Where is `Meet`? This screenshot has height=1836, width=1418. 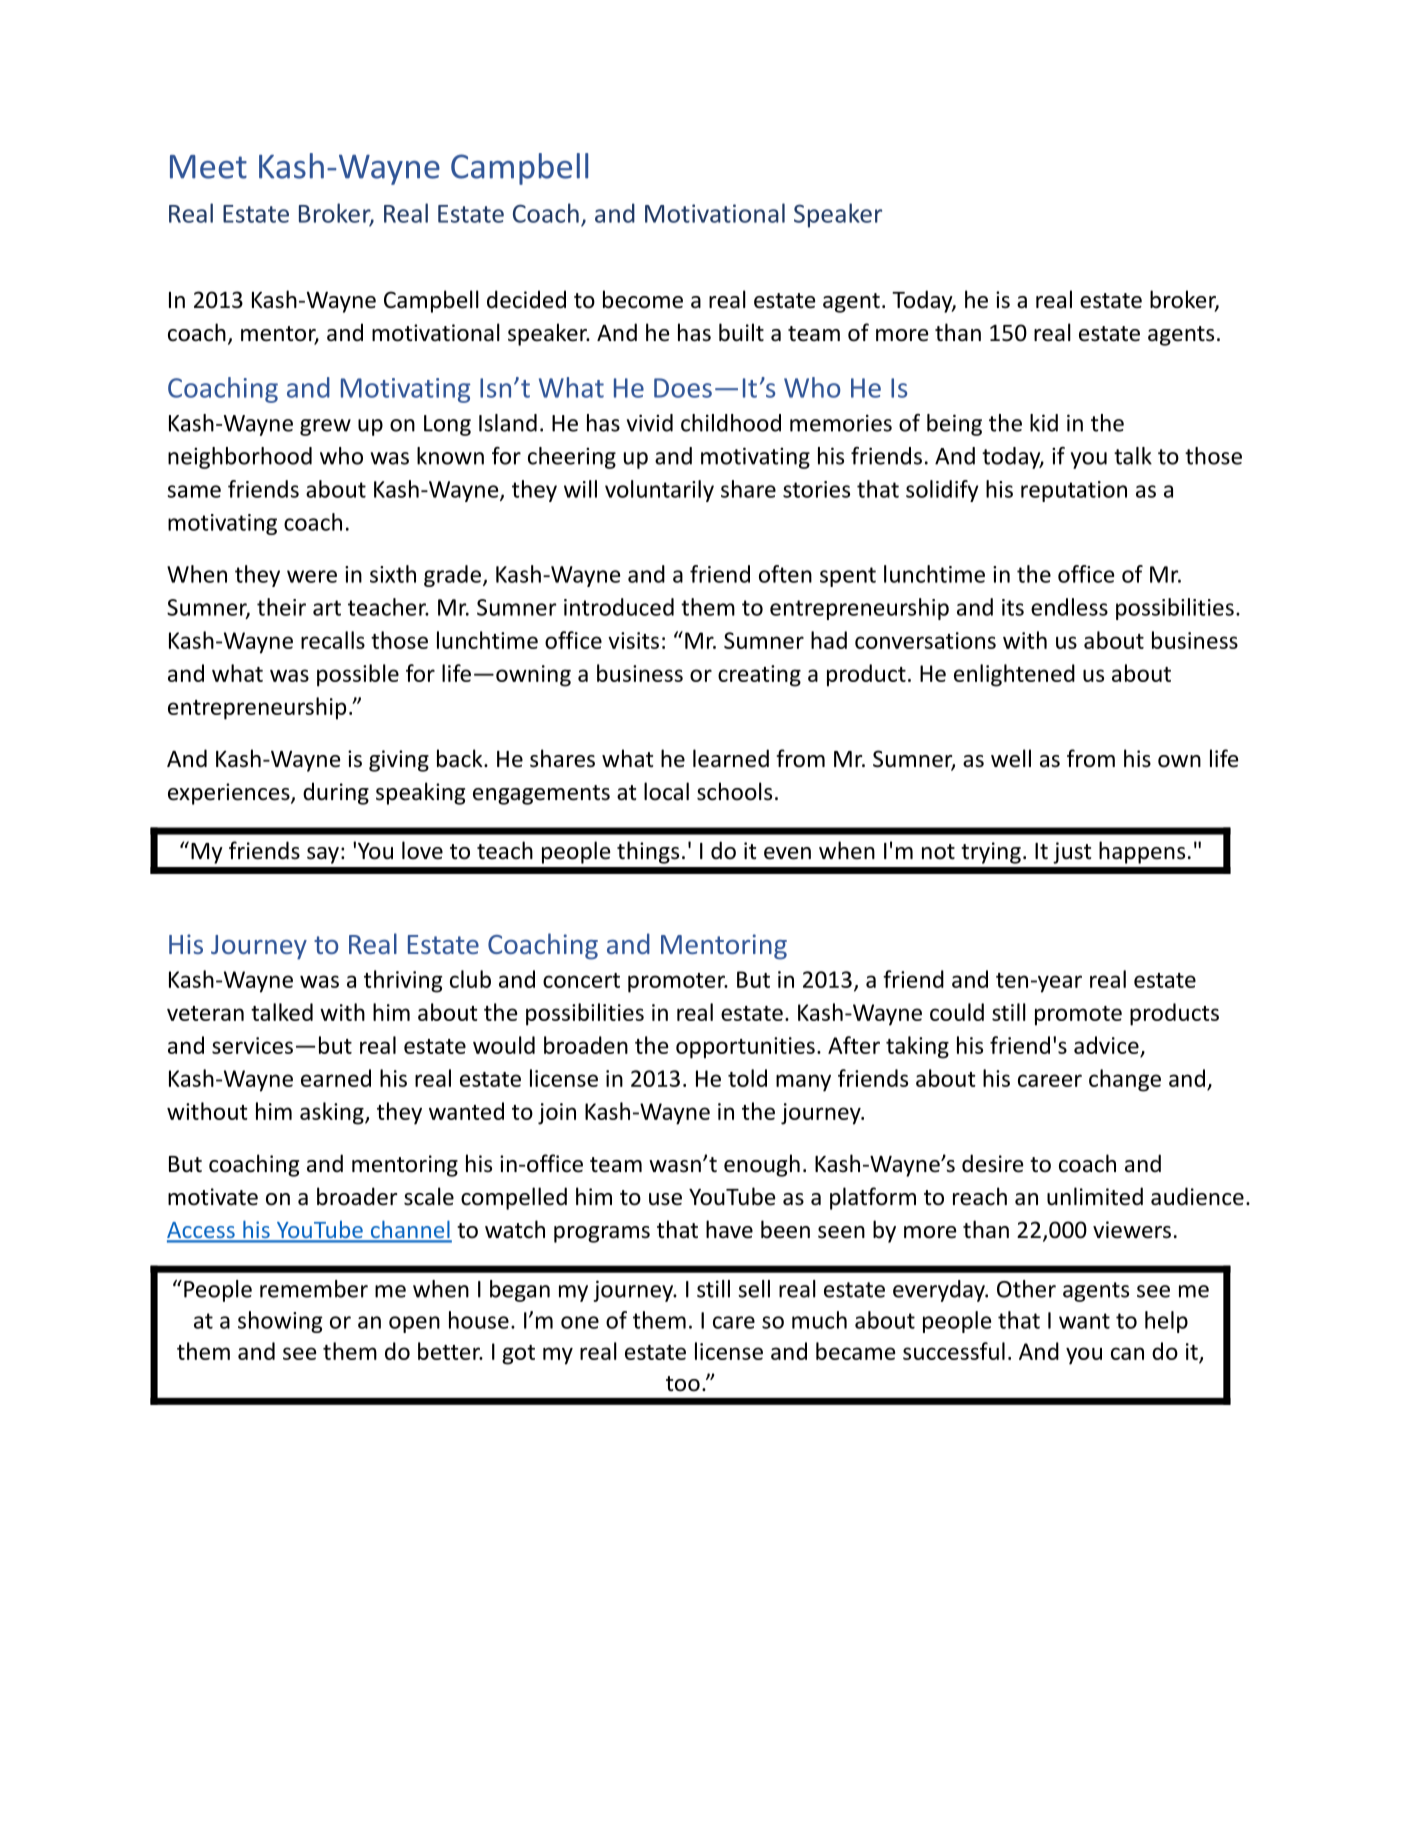 Meet is located at coordinates (208, 167).
